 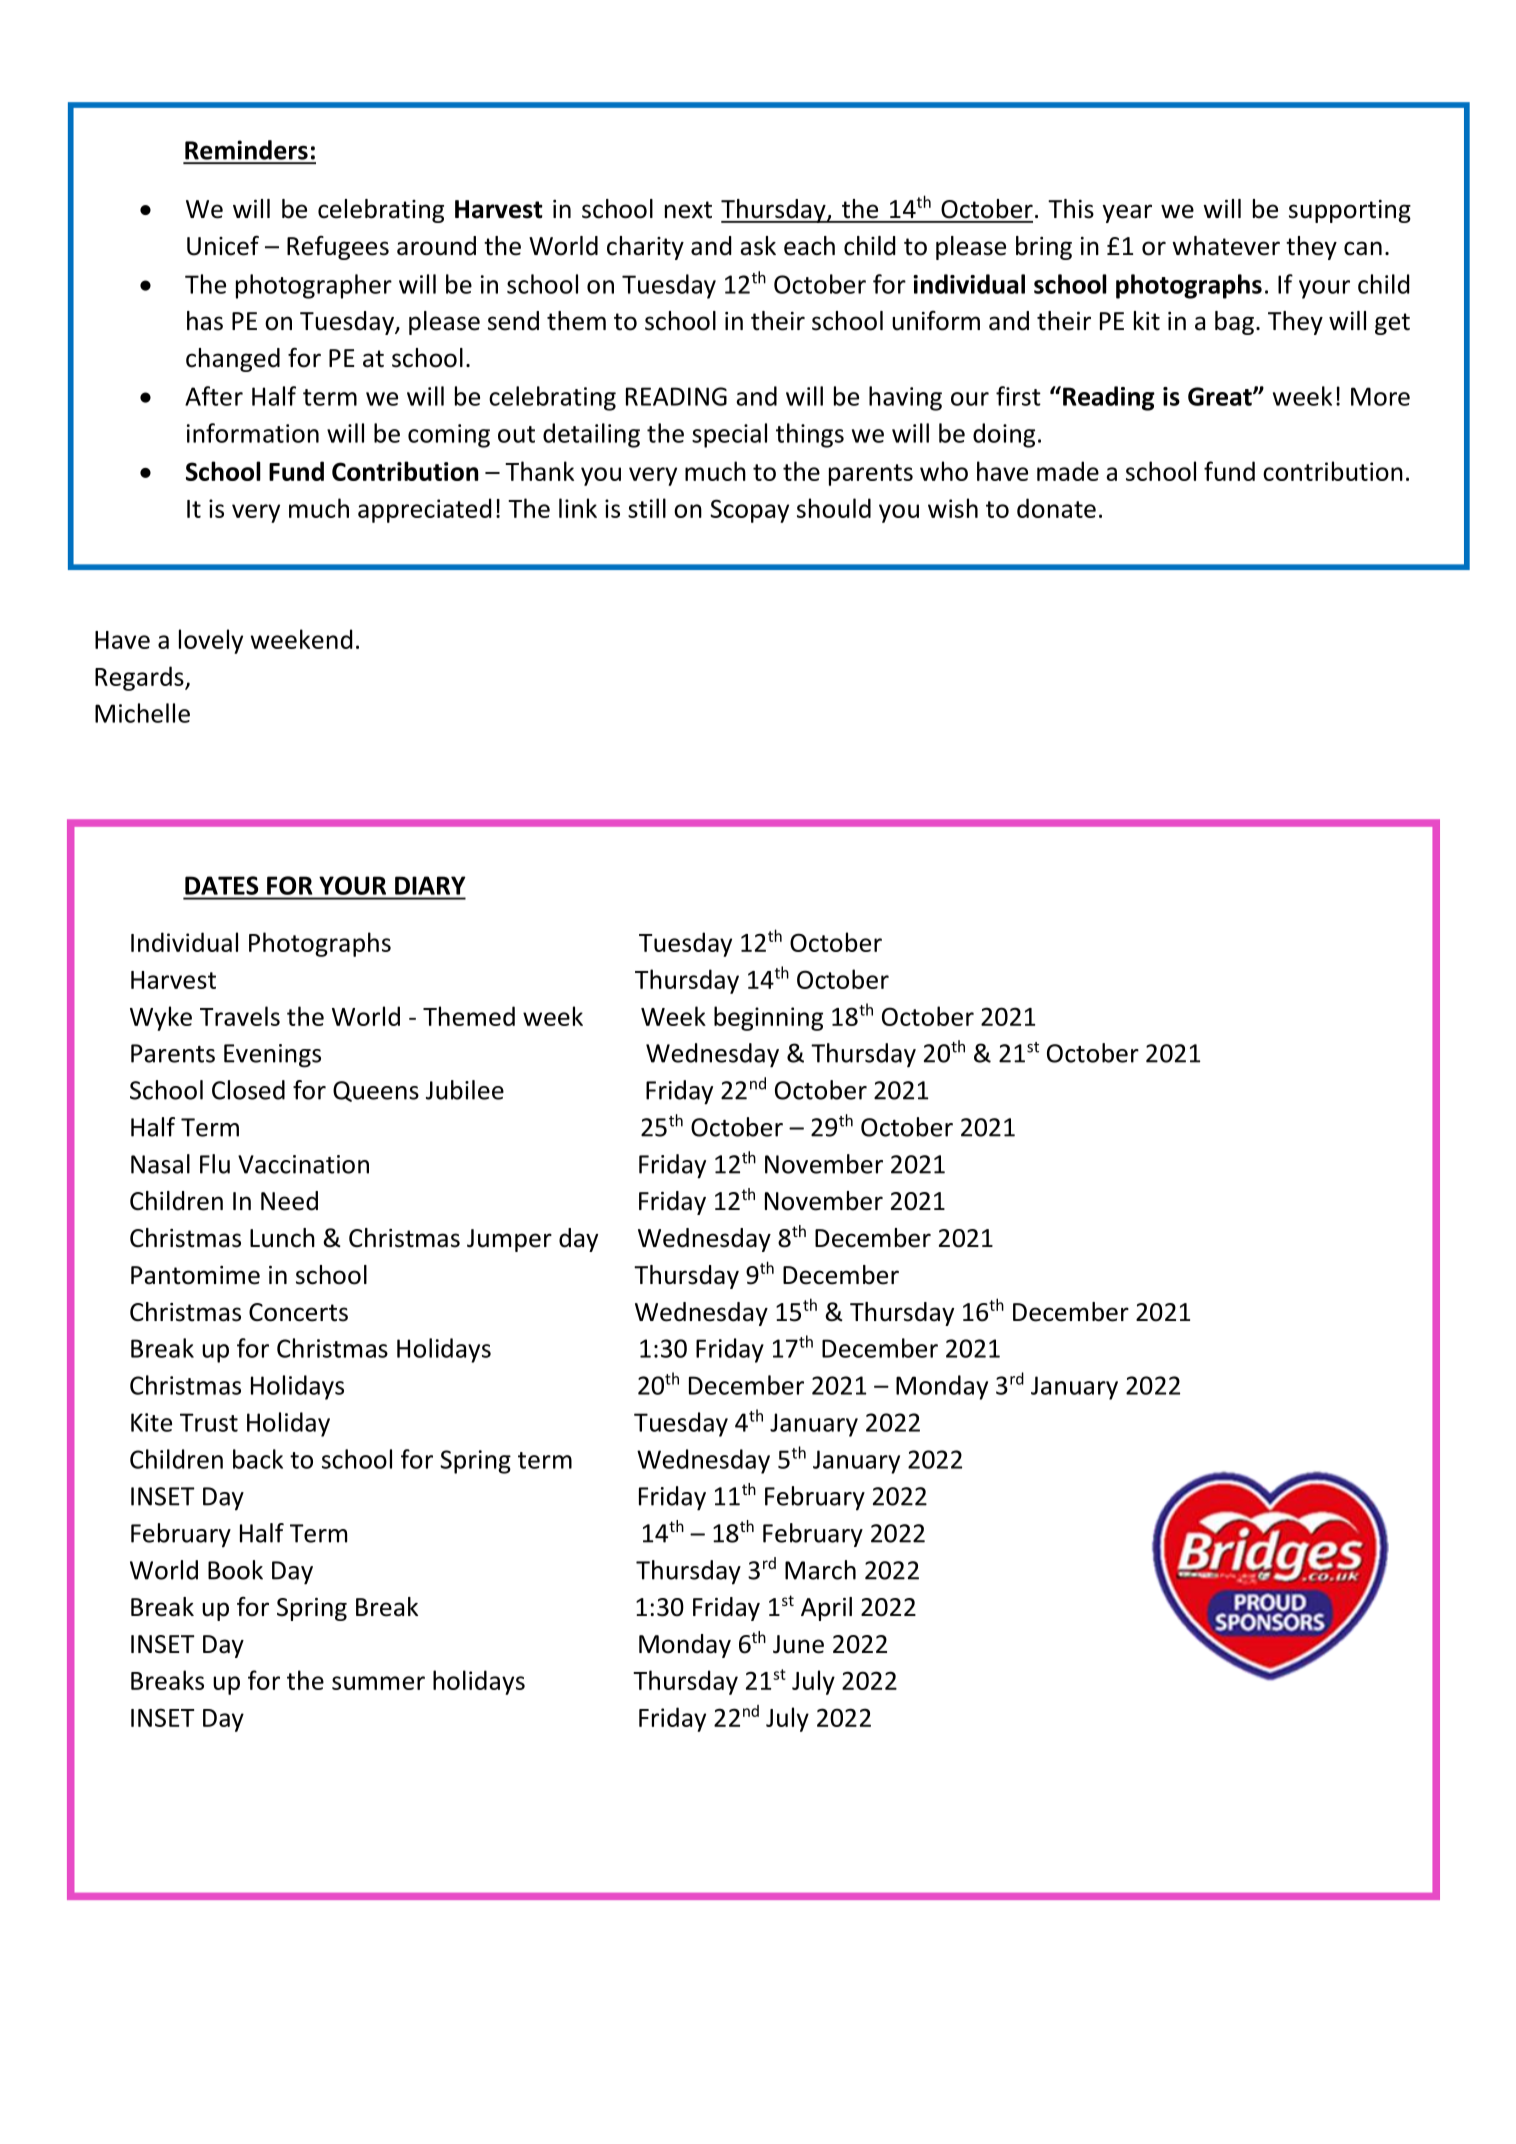 I want to click on Concerts, so click(x=298, y=1312).
